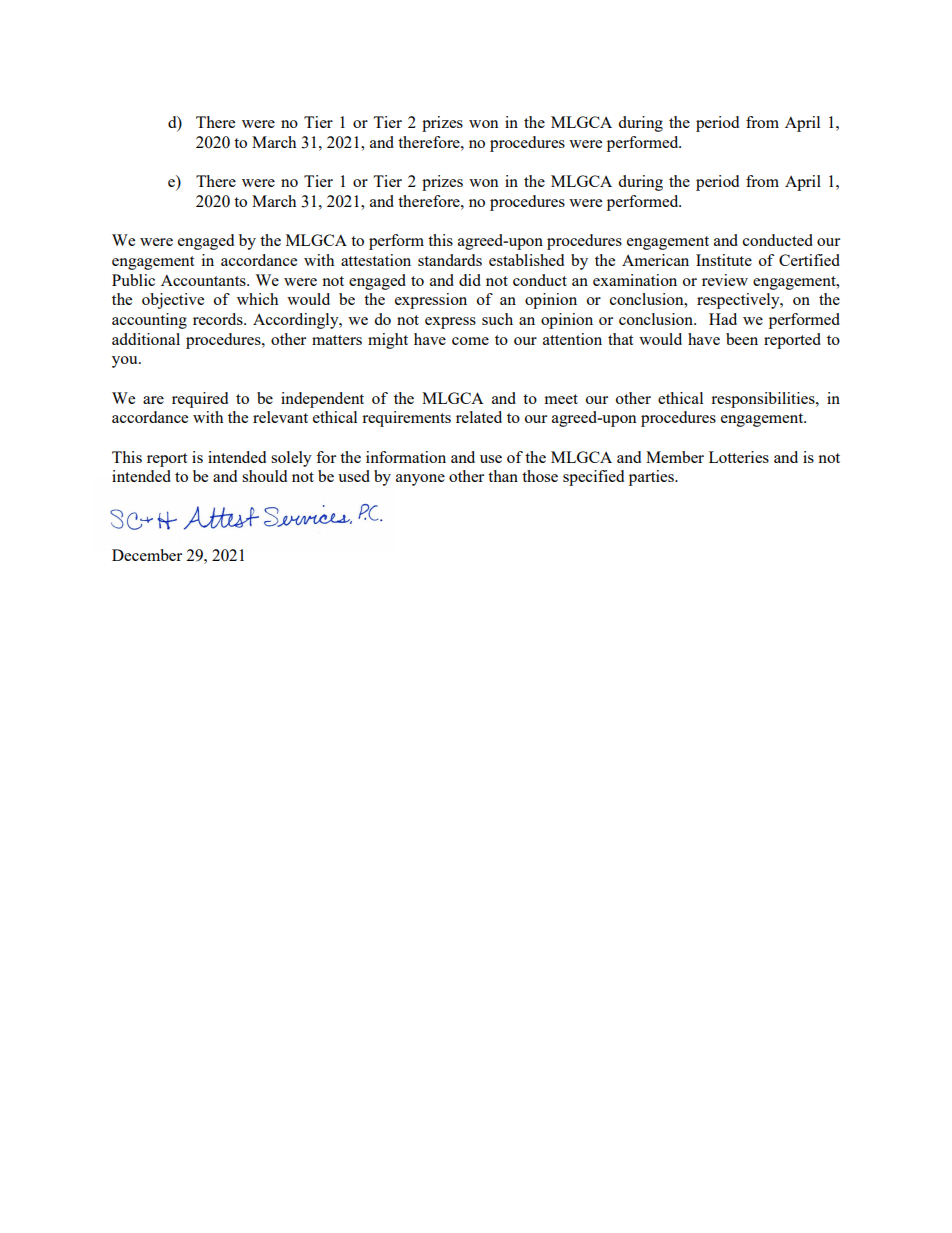 This image has width=952, height=1233. What do you see at coordinates (204, 280) in the image?
I see `Accountants` at bounding box center [204, 280].
